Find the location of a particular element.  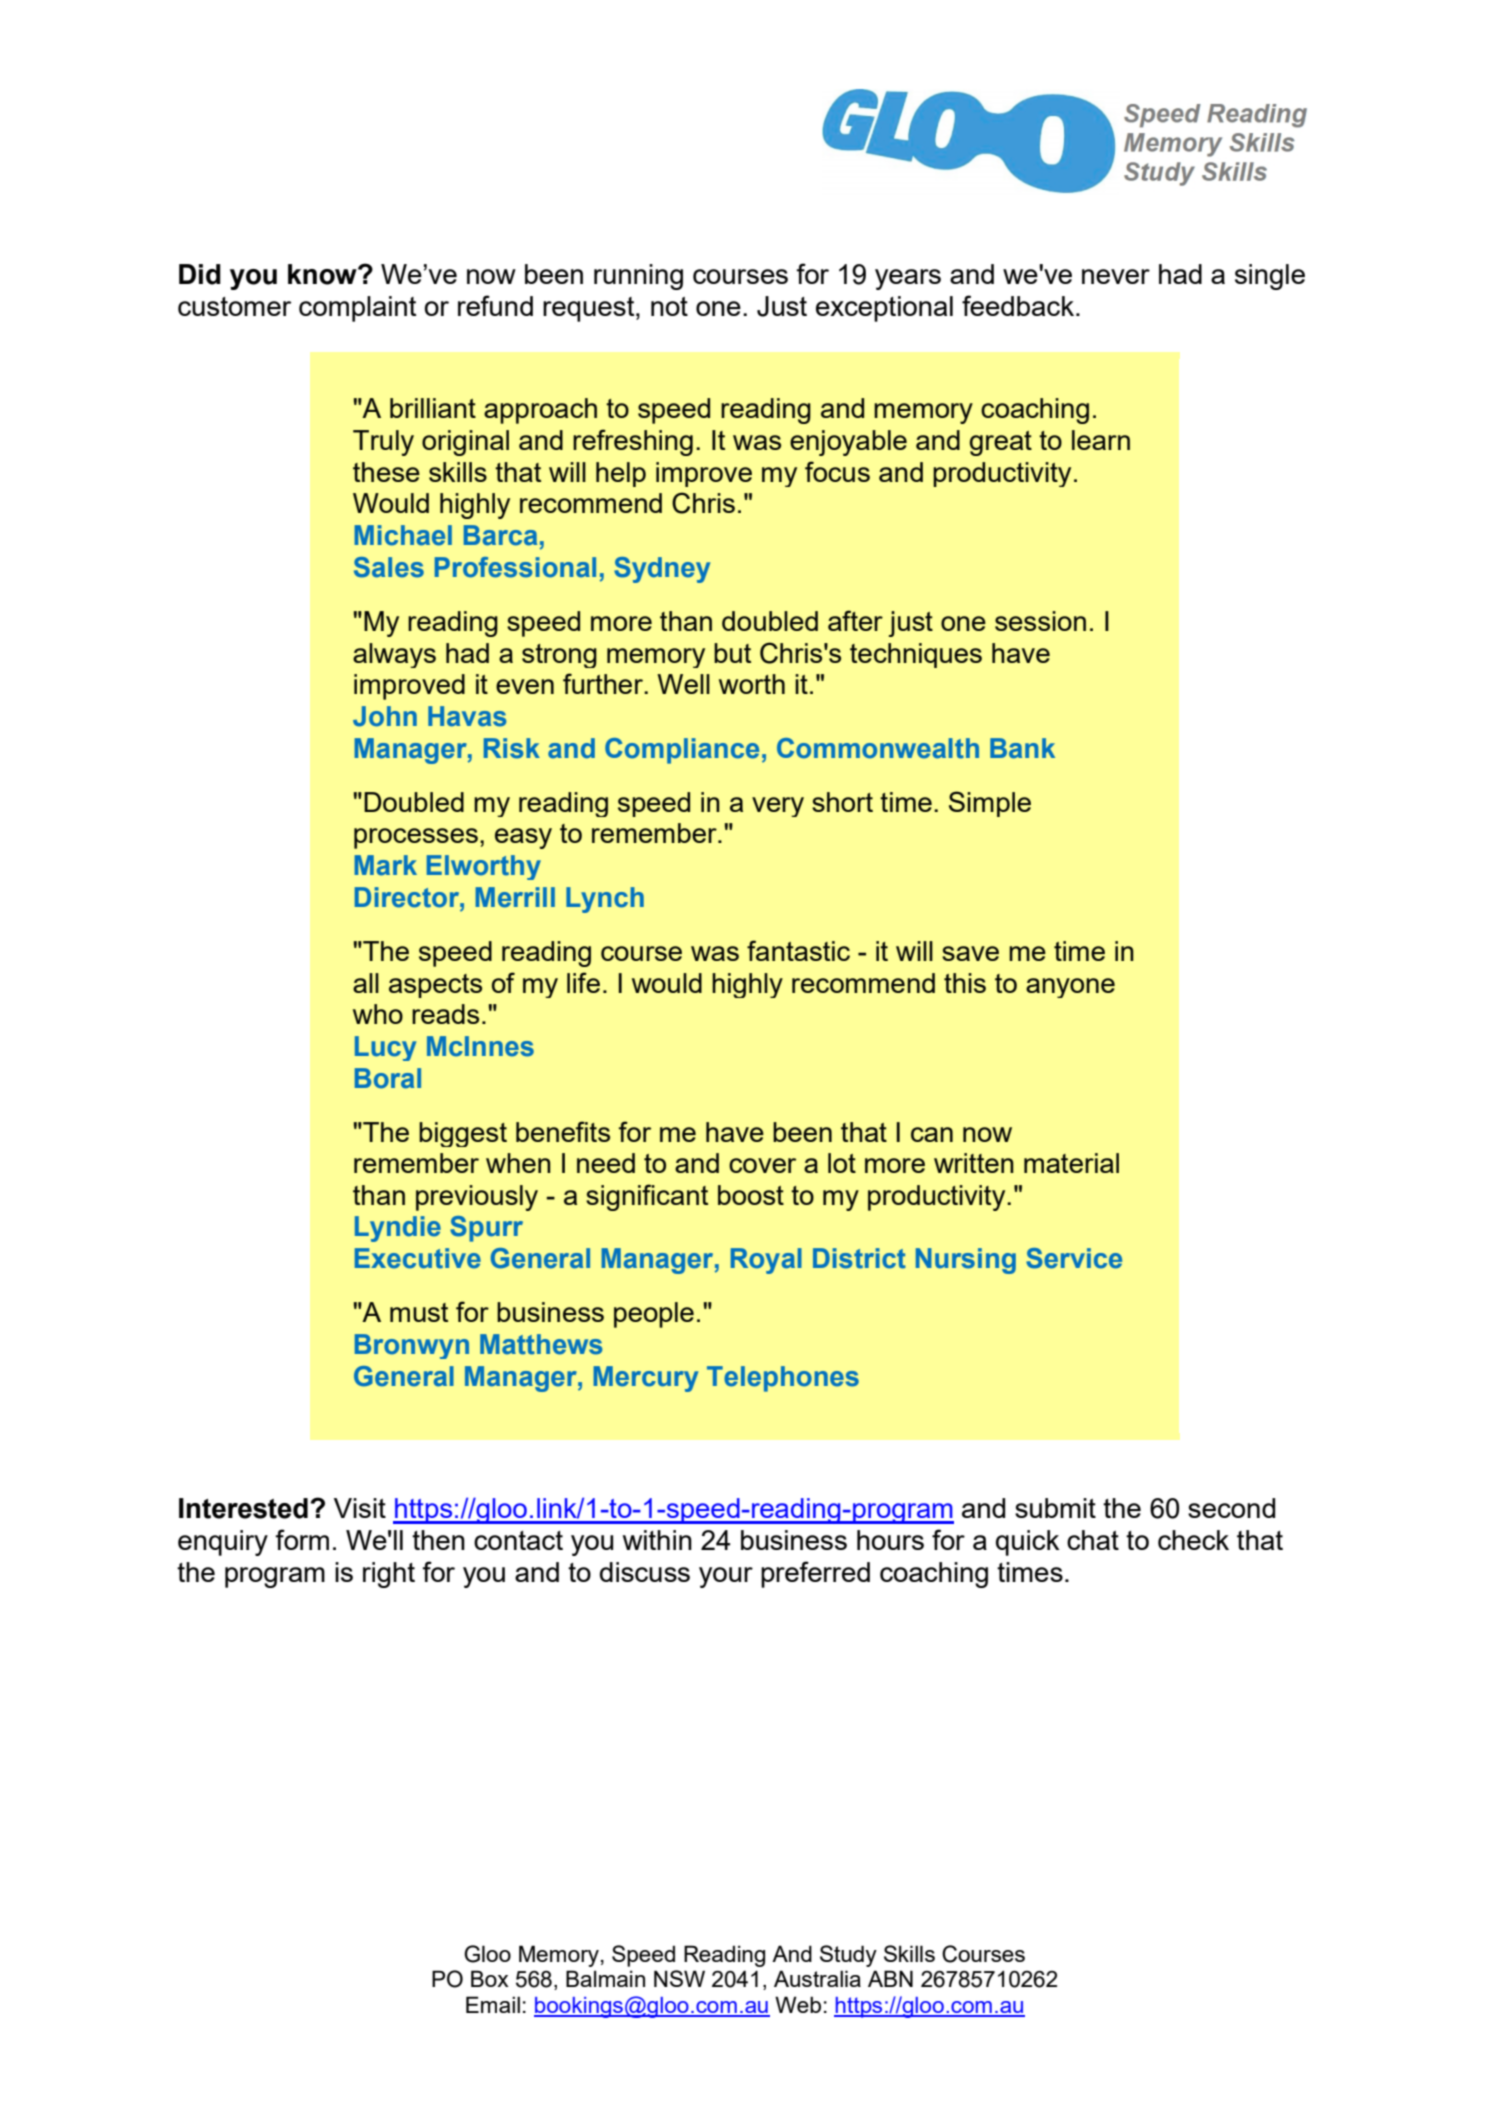

not is located at coordinates (669, 306).
